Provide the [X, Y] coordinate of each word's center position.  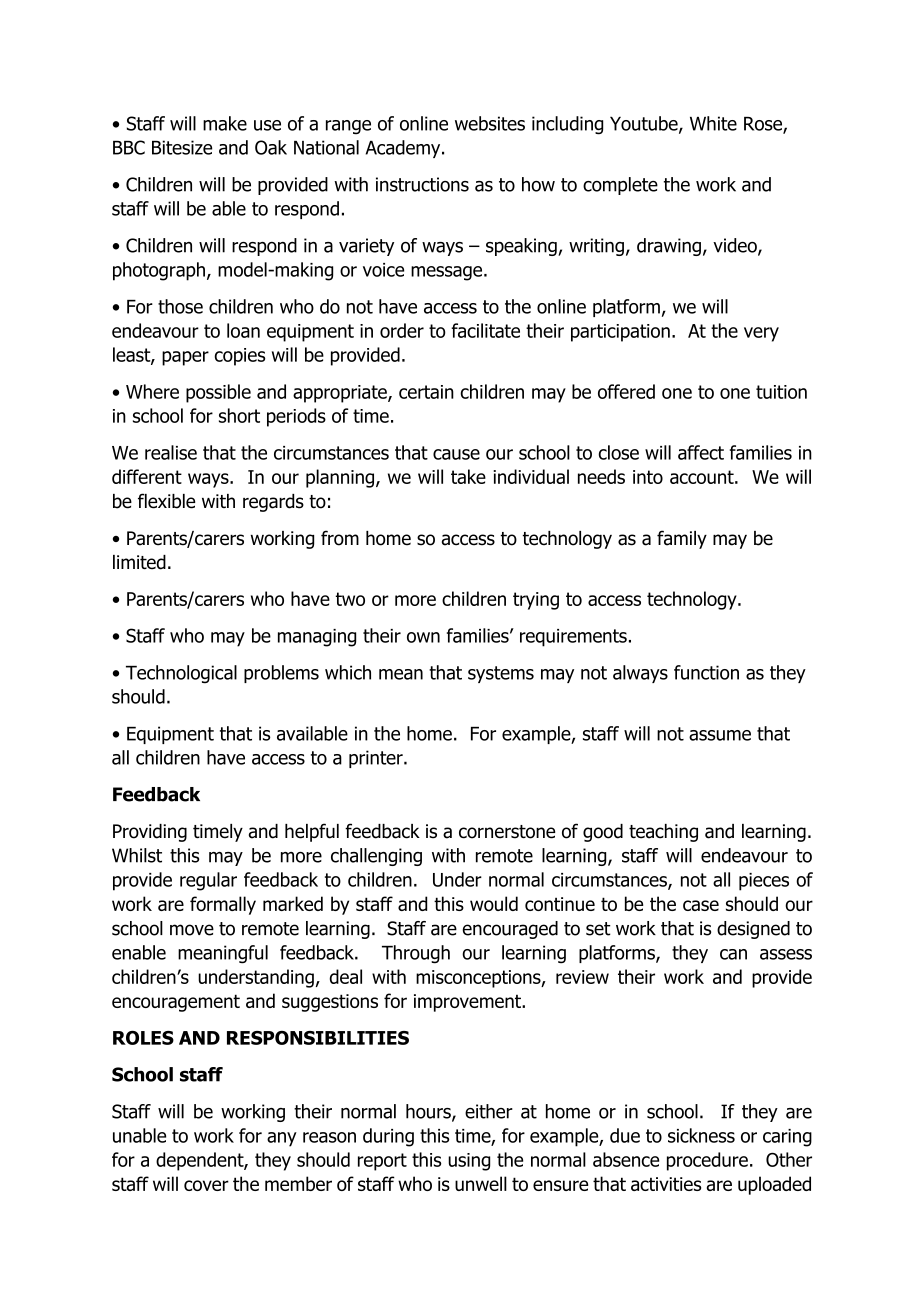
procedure [707, 1161]
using [469, 1162]
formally [223, 905]
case [701, 905]
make [225, 123]
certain [426, 392]
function [706, 672]
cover [206, 1185]
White [713, 123]
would [494, 903]
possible [218, 393]
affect [701, 452]
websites [490, 123]
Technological [181, 674]
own [423, 637]
